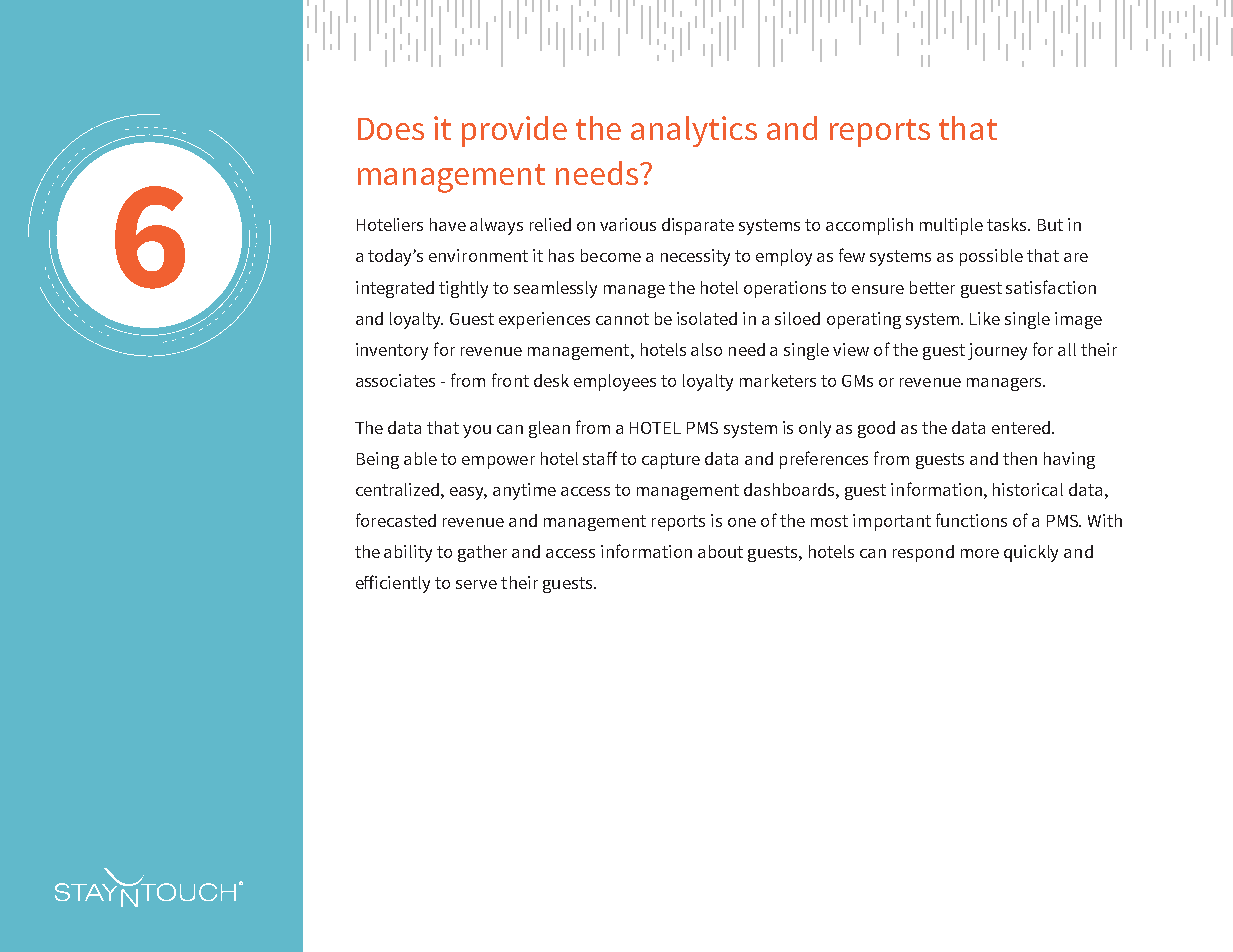 Image resolution: width=1233 pixels, height=952 pixels. I want to click on about, so click(720, 551).
